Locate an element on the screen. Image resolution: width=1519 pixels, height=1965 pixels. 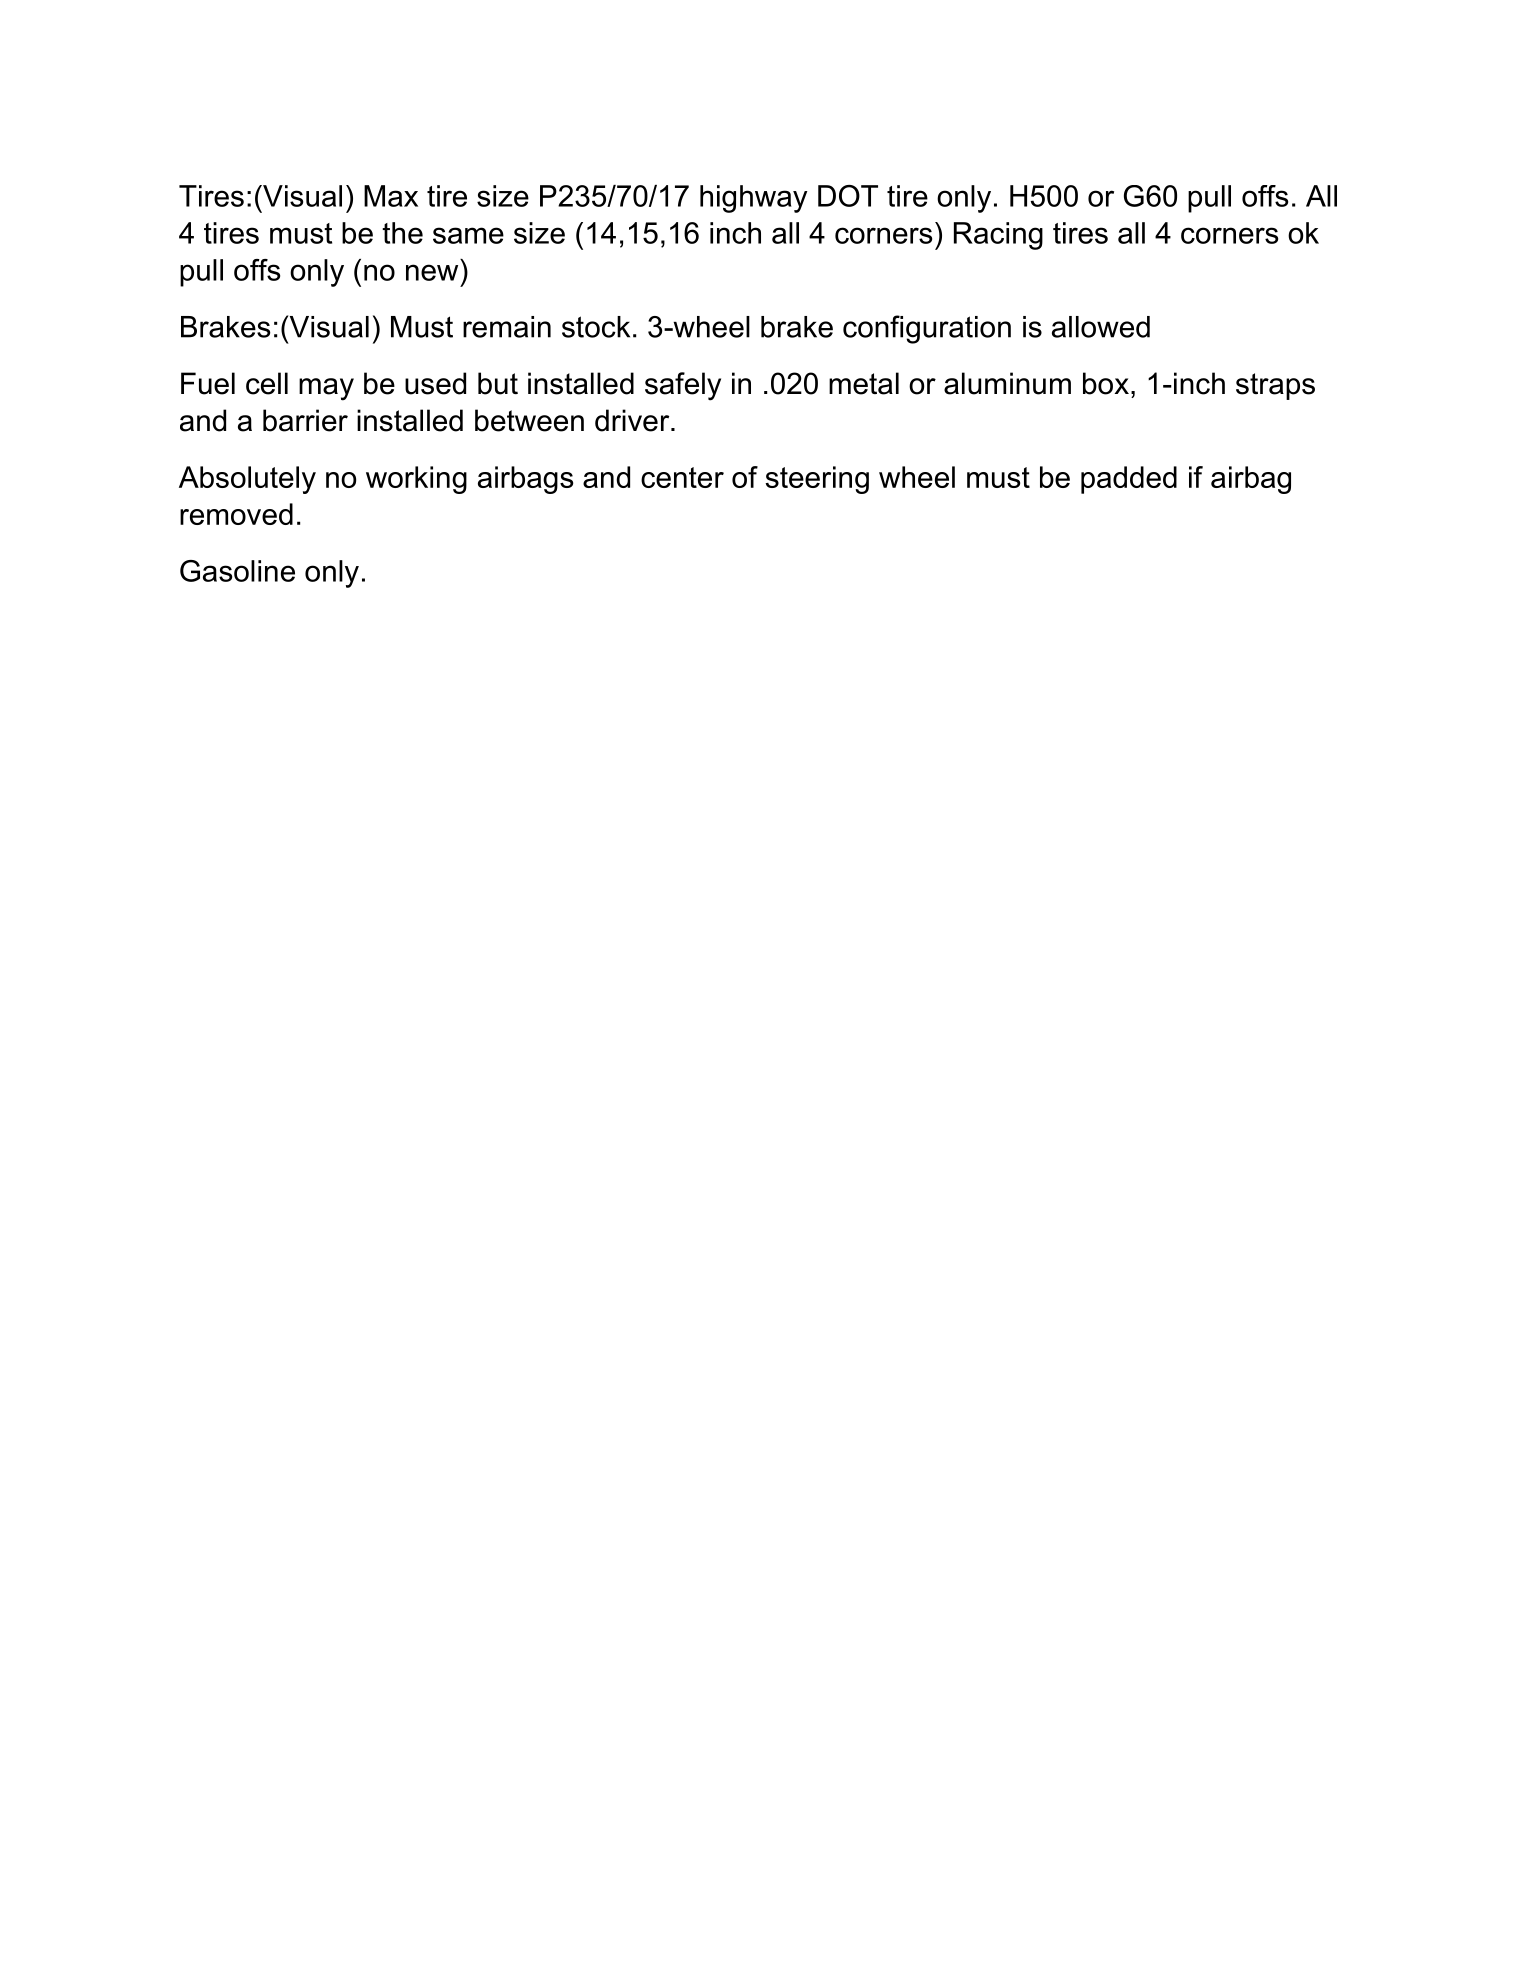
barrier is located at coordinates (305, 420).
